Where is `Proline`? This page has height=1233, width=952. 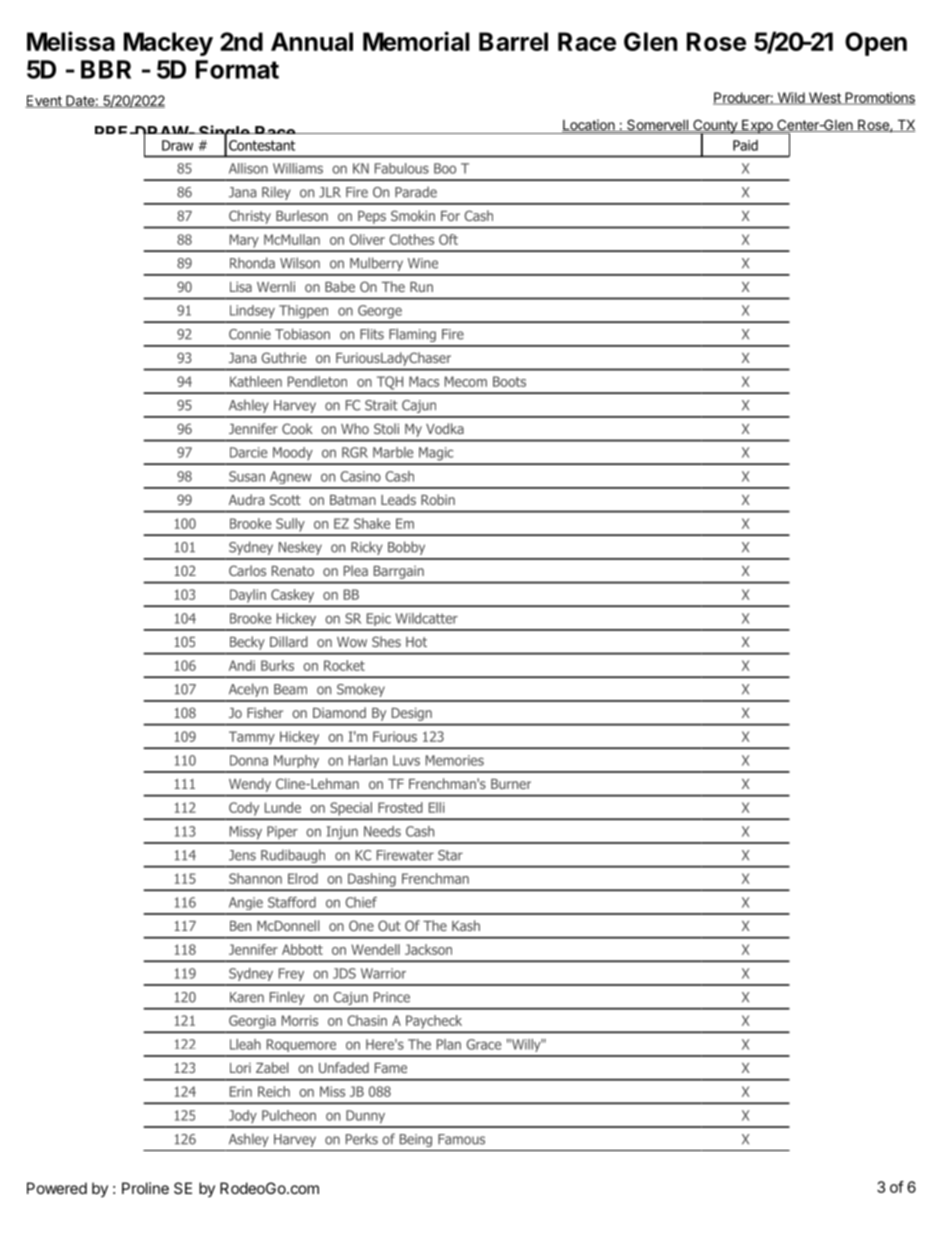 Proline is located at coordinates (145, 1188).
